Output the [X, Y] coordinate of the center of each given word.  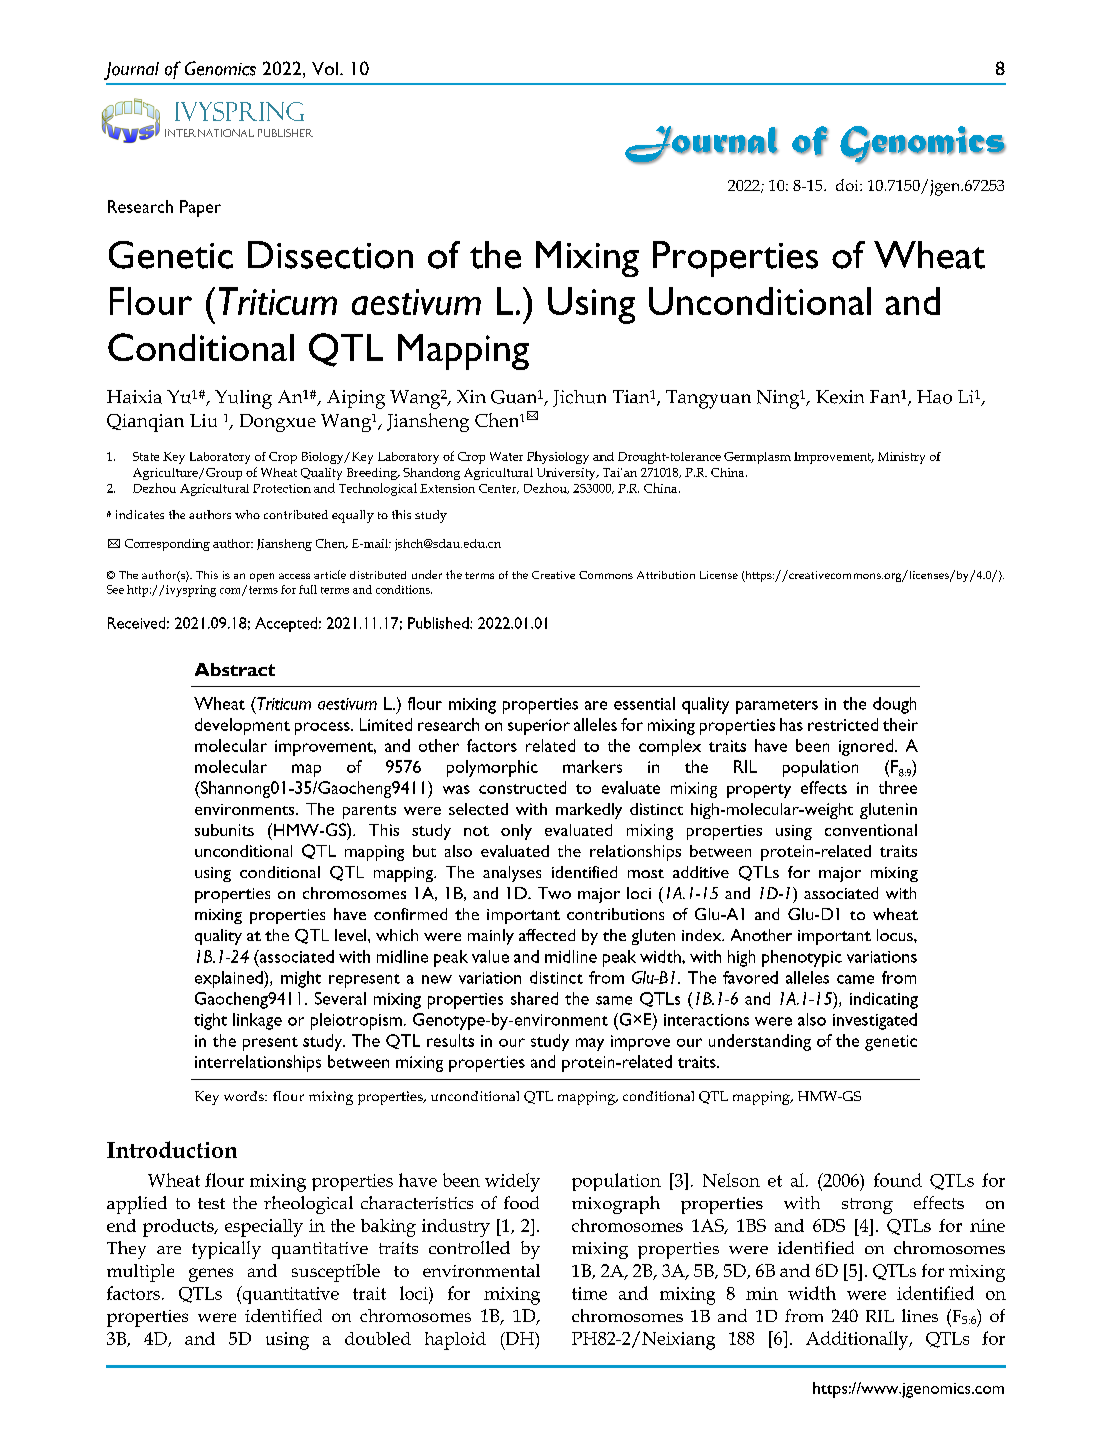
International [209, 133]
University [567, 474]
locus [896, 935]
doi [848, 185]
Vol [325, 68]
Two [554, 893]
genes [211, 1275]
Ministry [901, 458]
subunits [224, 830]
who [247, 514]
